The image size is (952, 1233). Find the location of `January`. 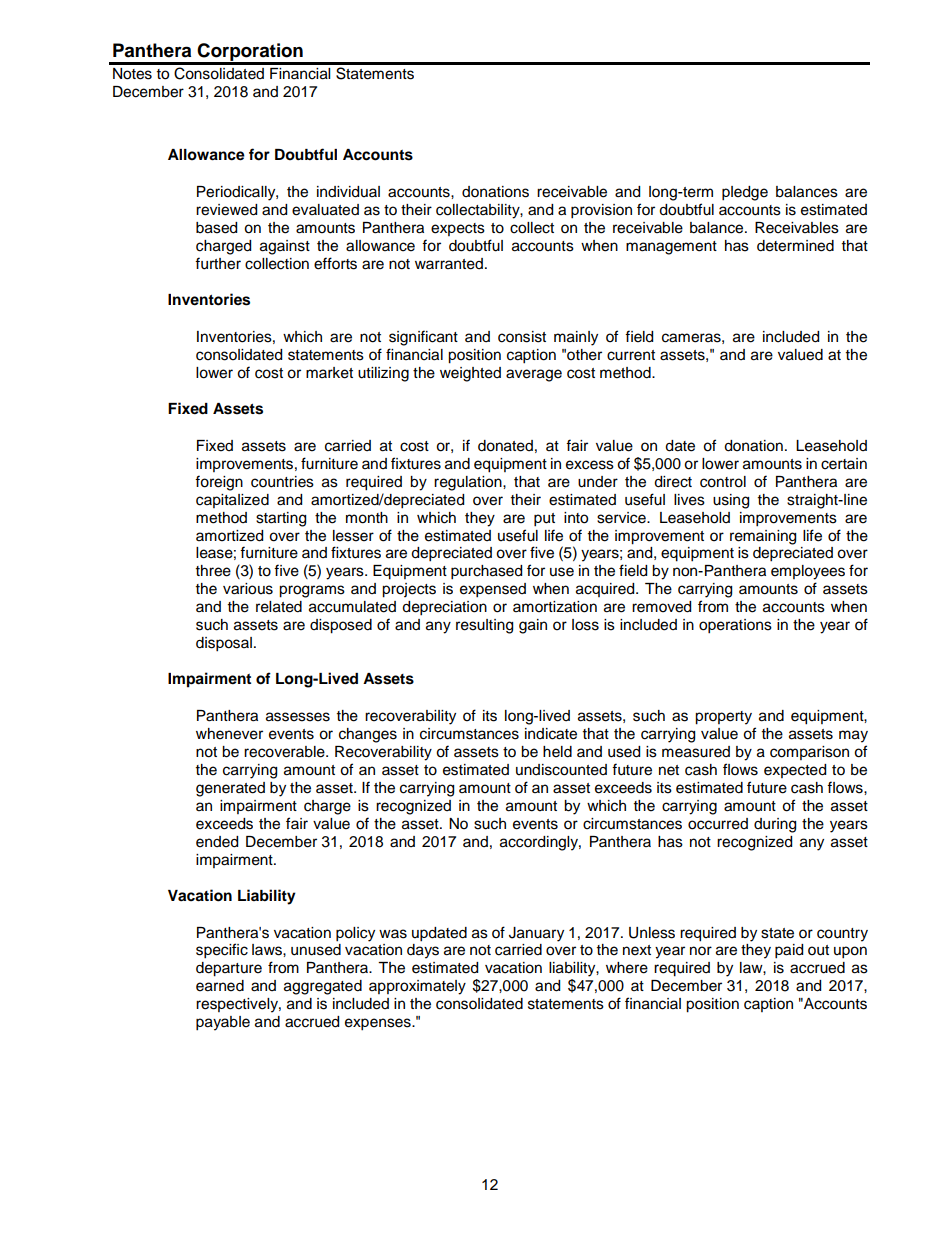

January is located at coordinates (536, 934).
